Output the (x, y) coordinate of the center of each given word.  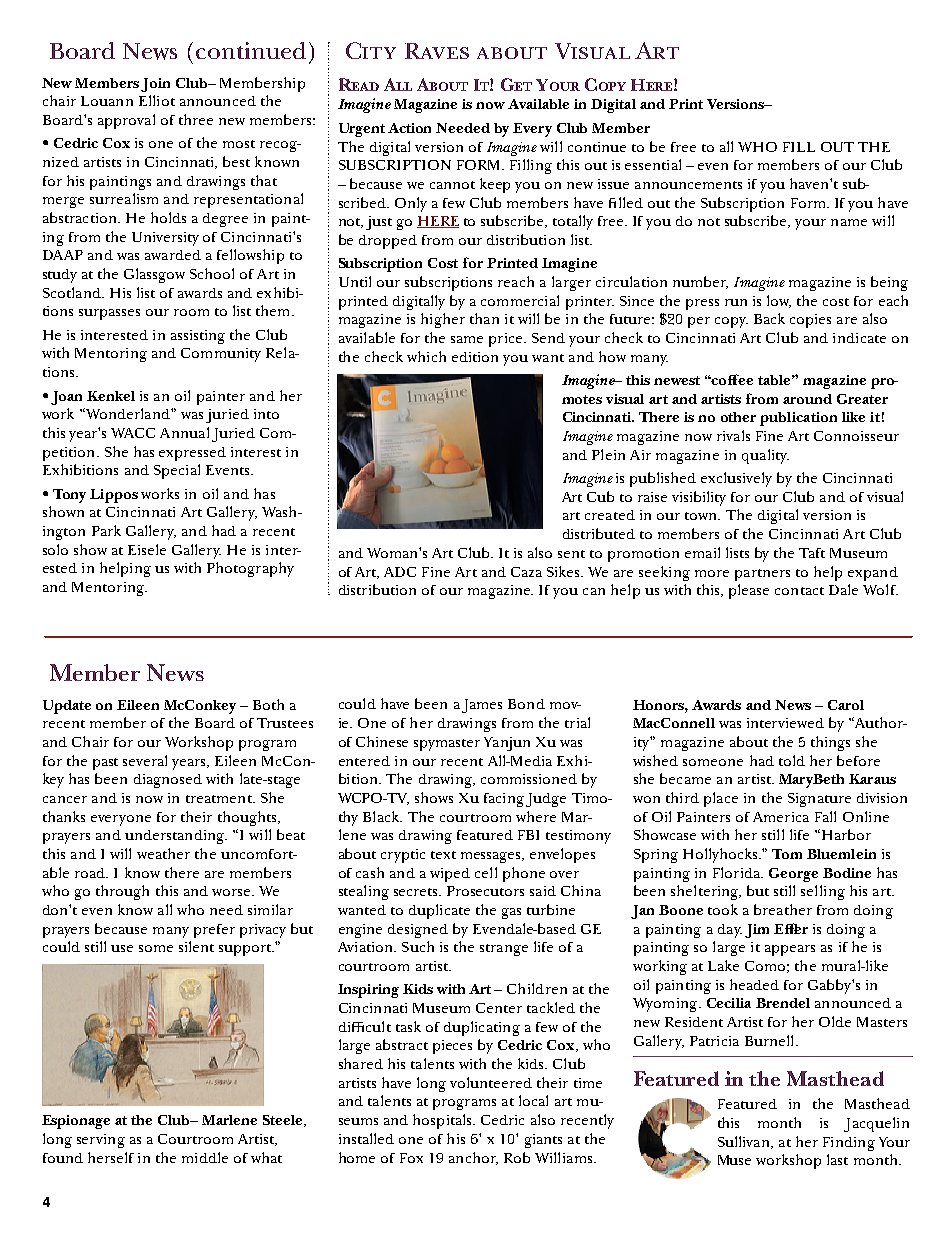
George (793, 875)
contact (799, 591)
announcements (688, 185)
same (467, 339)
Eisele (147, 549)
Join (155, 85)
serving (101, 1141)
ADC (400, 572)
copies (810, 321)
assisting (198, 337)
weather (163, 853)
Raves (437, 51)
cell (486, 872)
